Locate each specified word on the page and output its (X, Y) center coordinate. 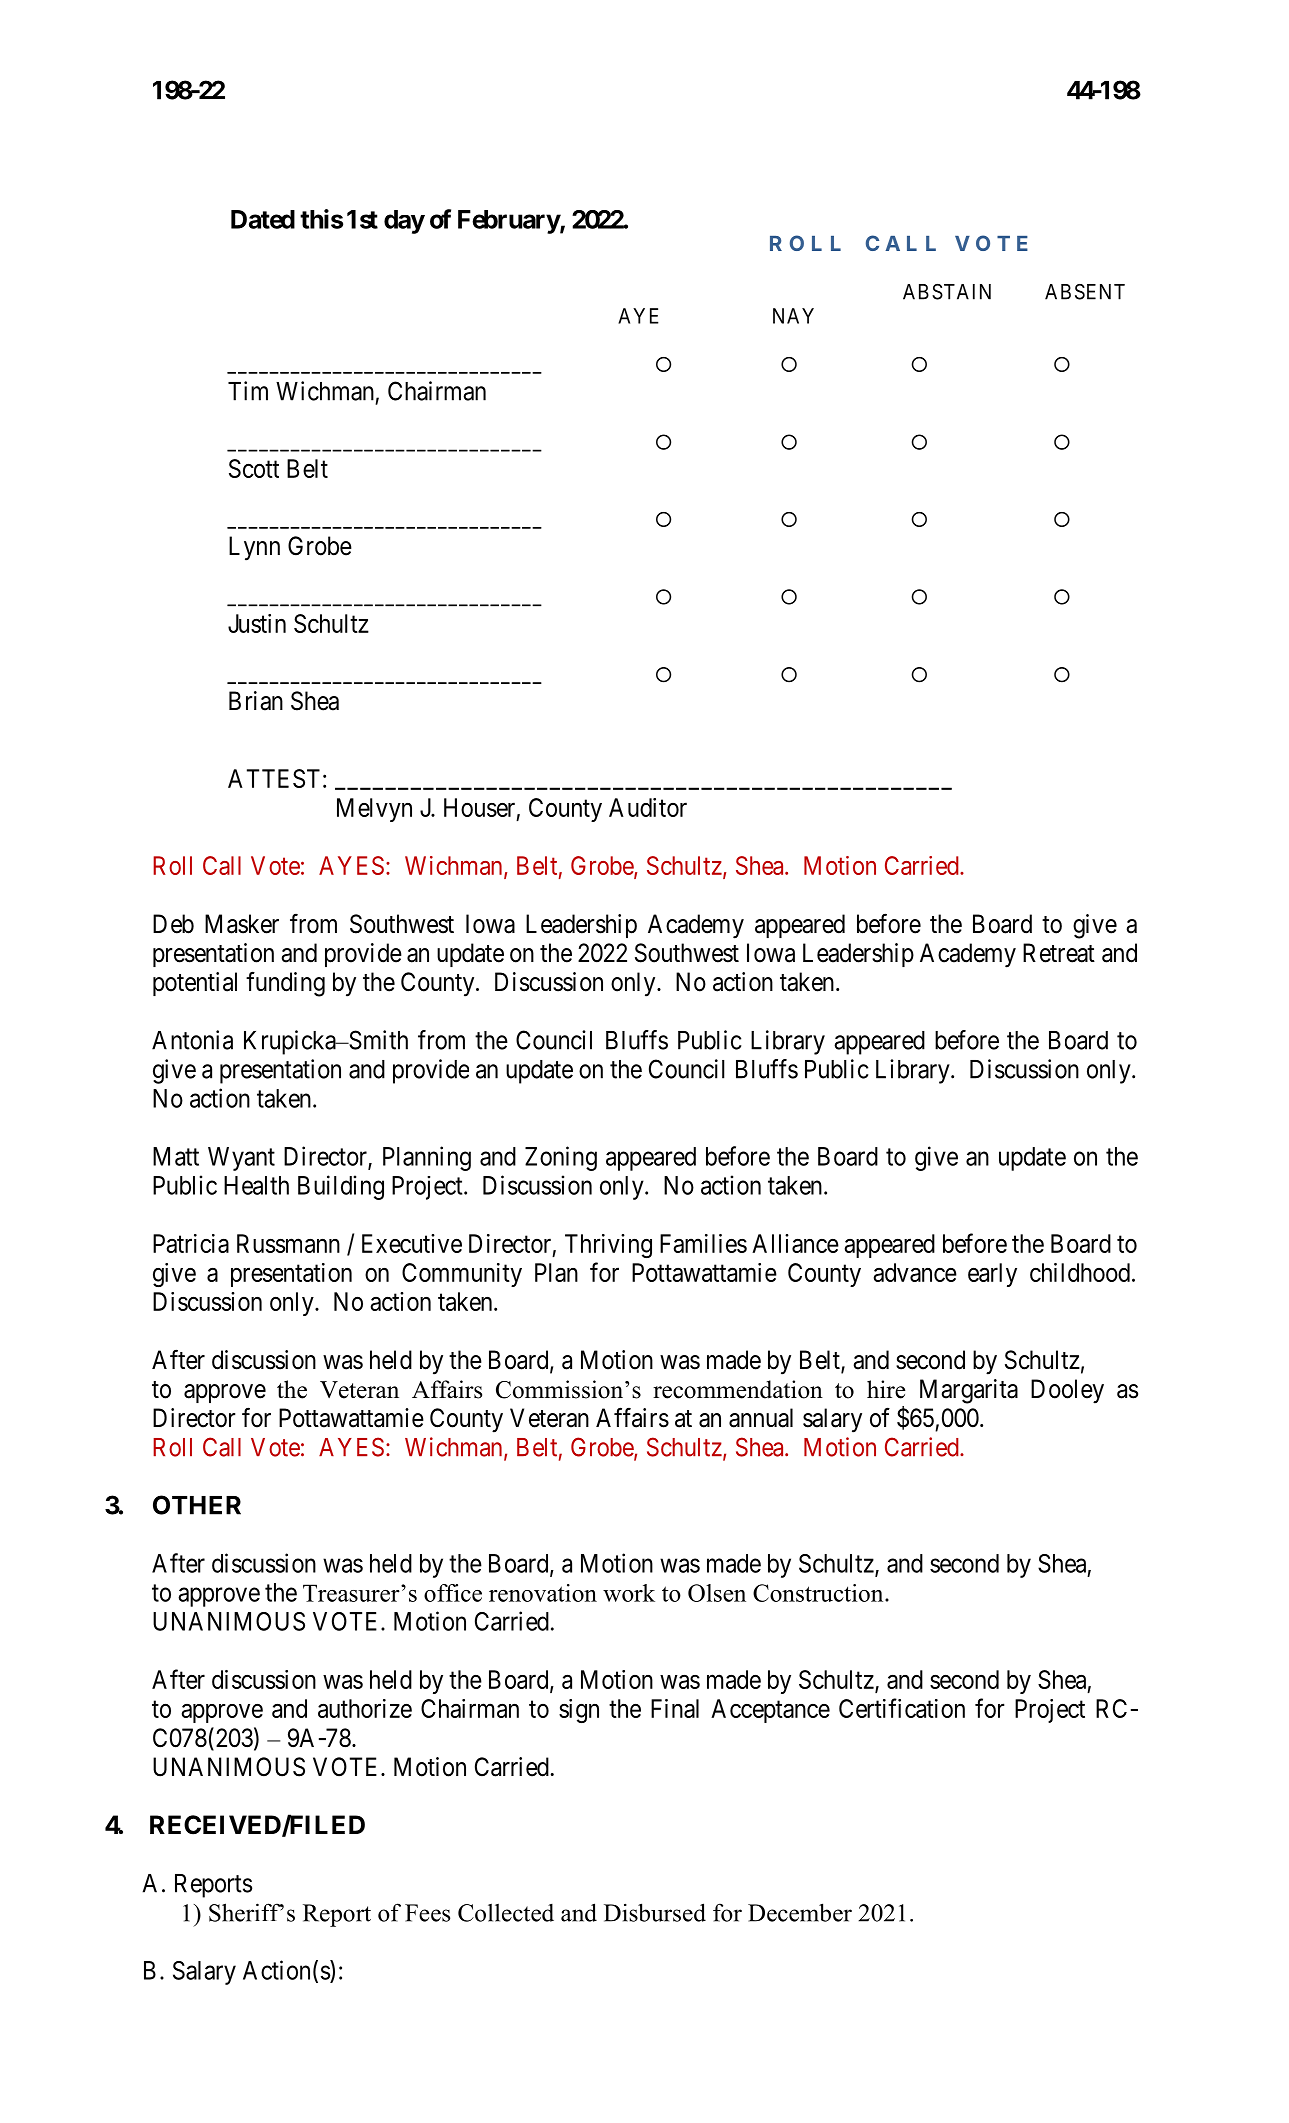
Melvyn (374, 810)
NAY (793, 316)
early (992, 1275)
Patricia (191, 1243)
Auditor (648, 807)
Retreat (1059, 953)
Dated (263, 219)
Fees (427, 1913)
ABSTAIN (947, 292)
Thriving (608, 1246)
